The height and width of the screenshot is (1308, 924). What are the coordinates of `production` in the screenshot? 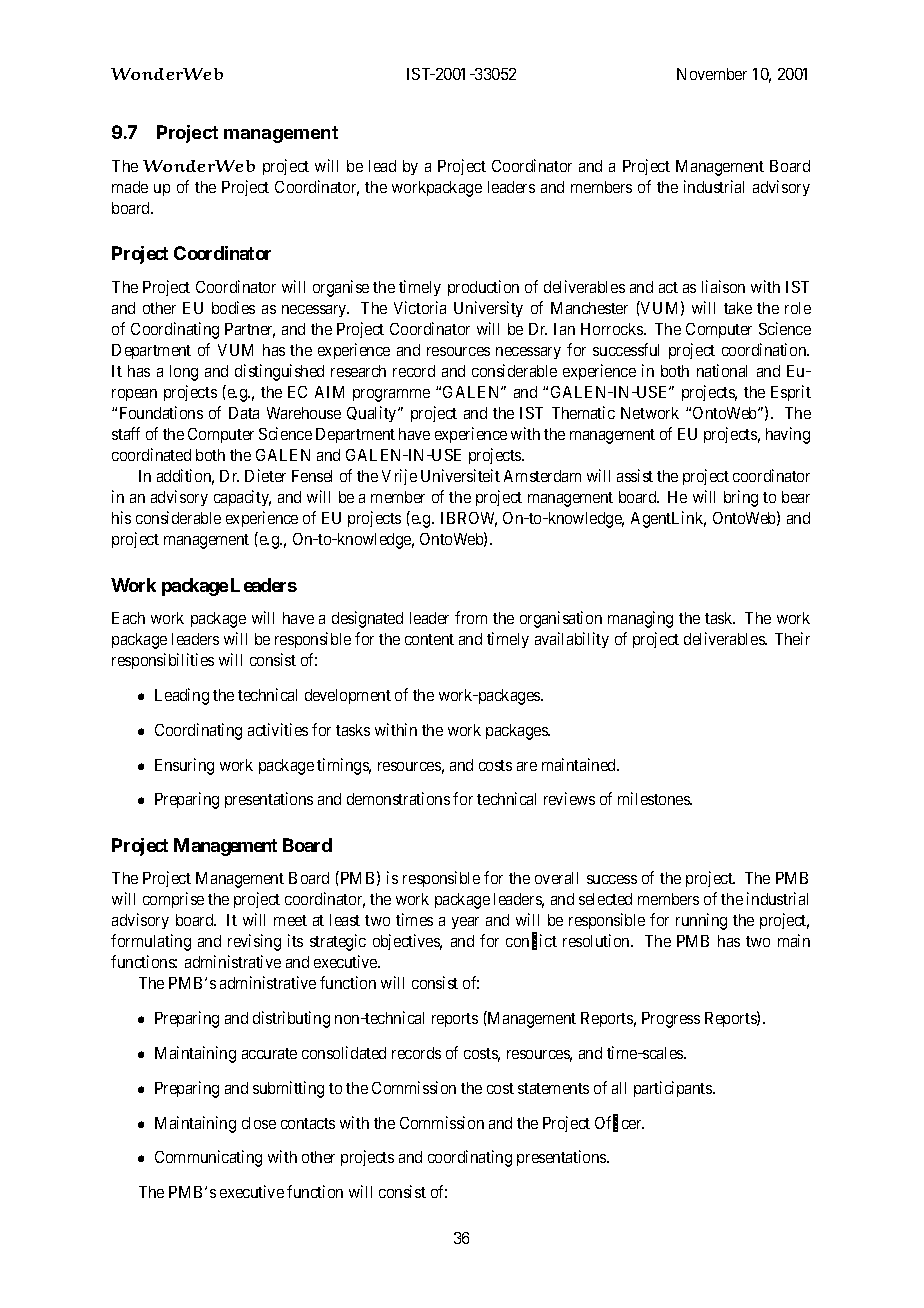 It's located at (483, 288).
